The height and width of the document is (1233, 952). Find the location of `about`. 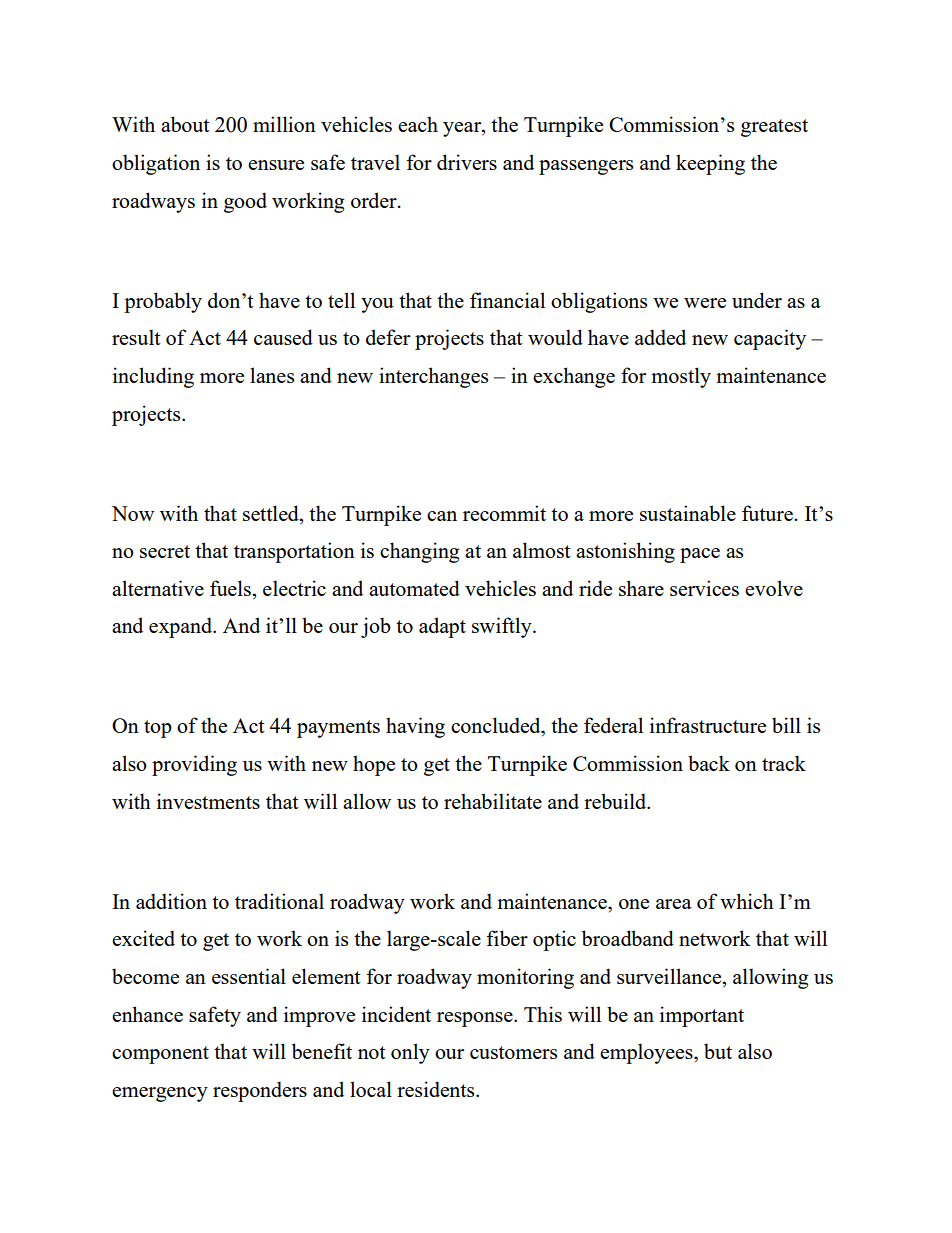

about is located at coordinates (185, 124).
